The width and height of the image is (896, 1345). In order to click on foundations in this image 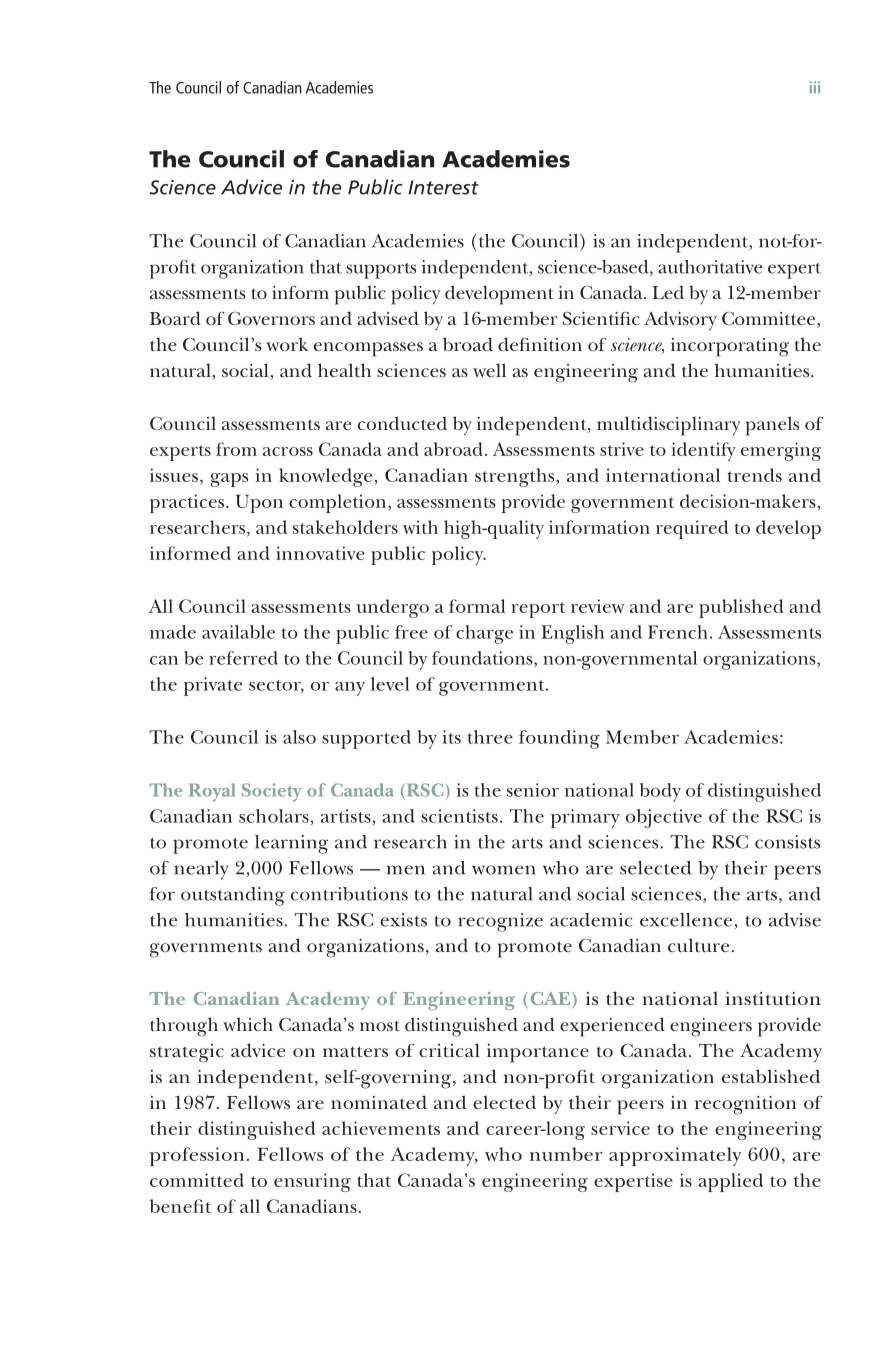, I will do `click(483, 658)`.
